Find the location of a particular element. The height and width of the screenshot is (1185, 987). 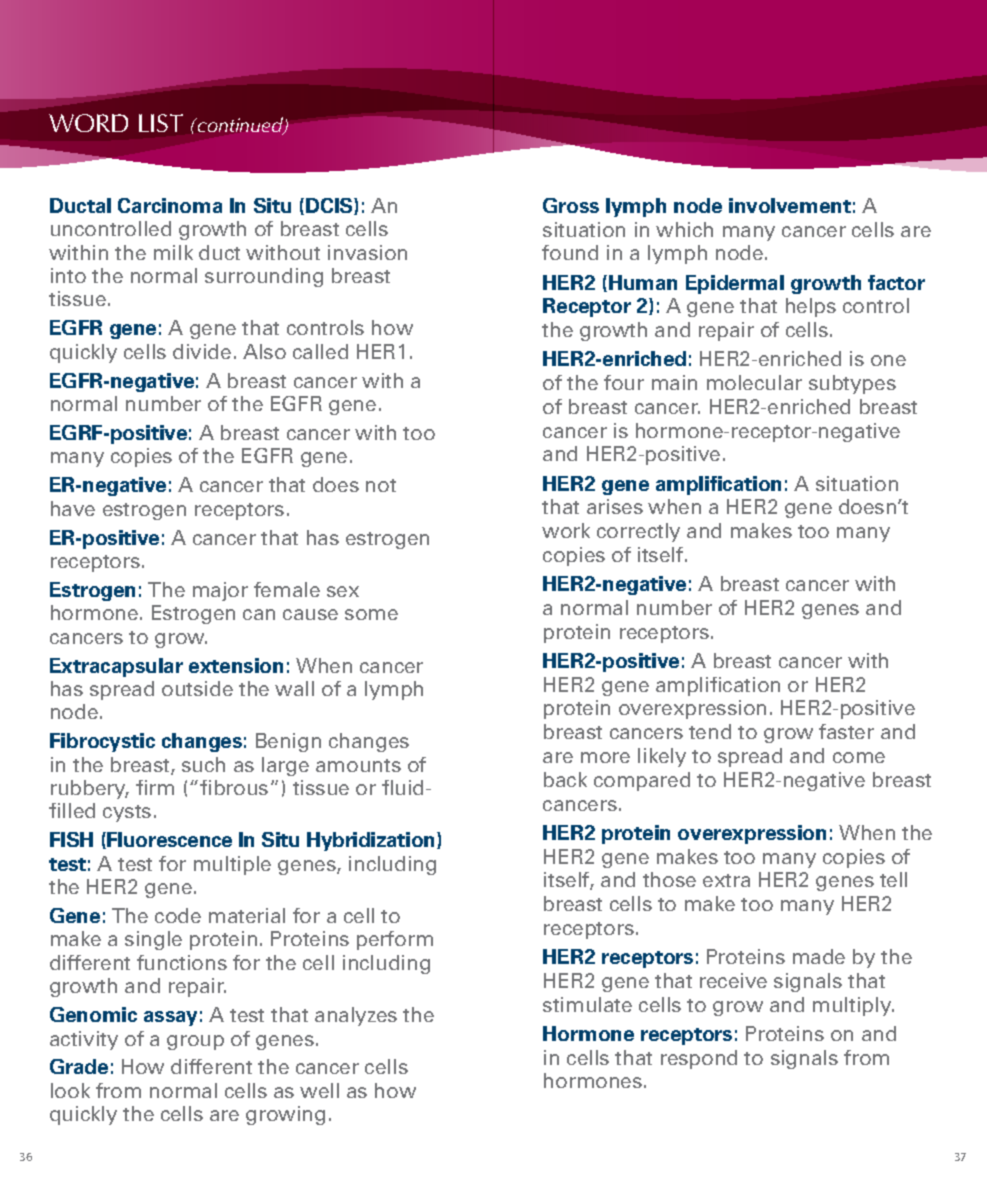

Gross is located at coordinates (571, 205).
